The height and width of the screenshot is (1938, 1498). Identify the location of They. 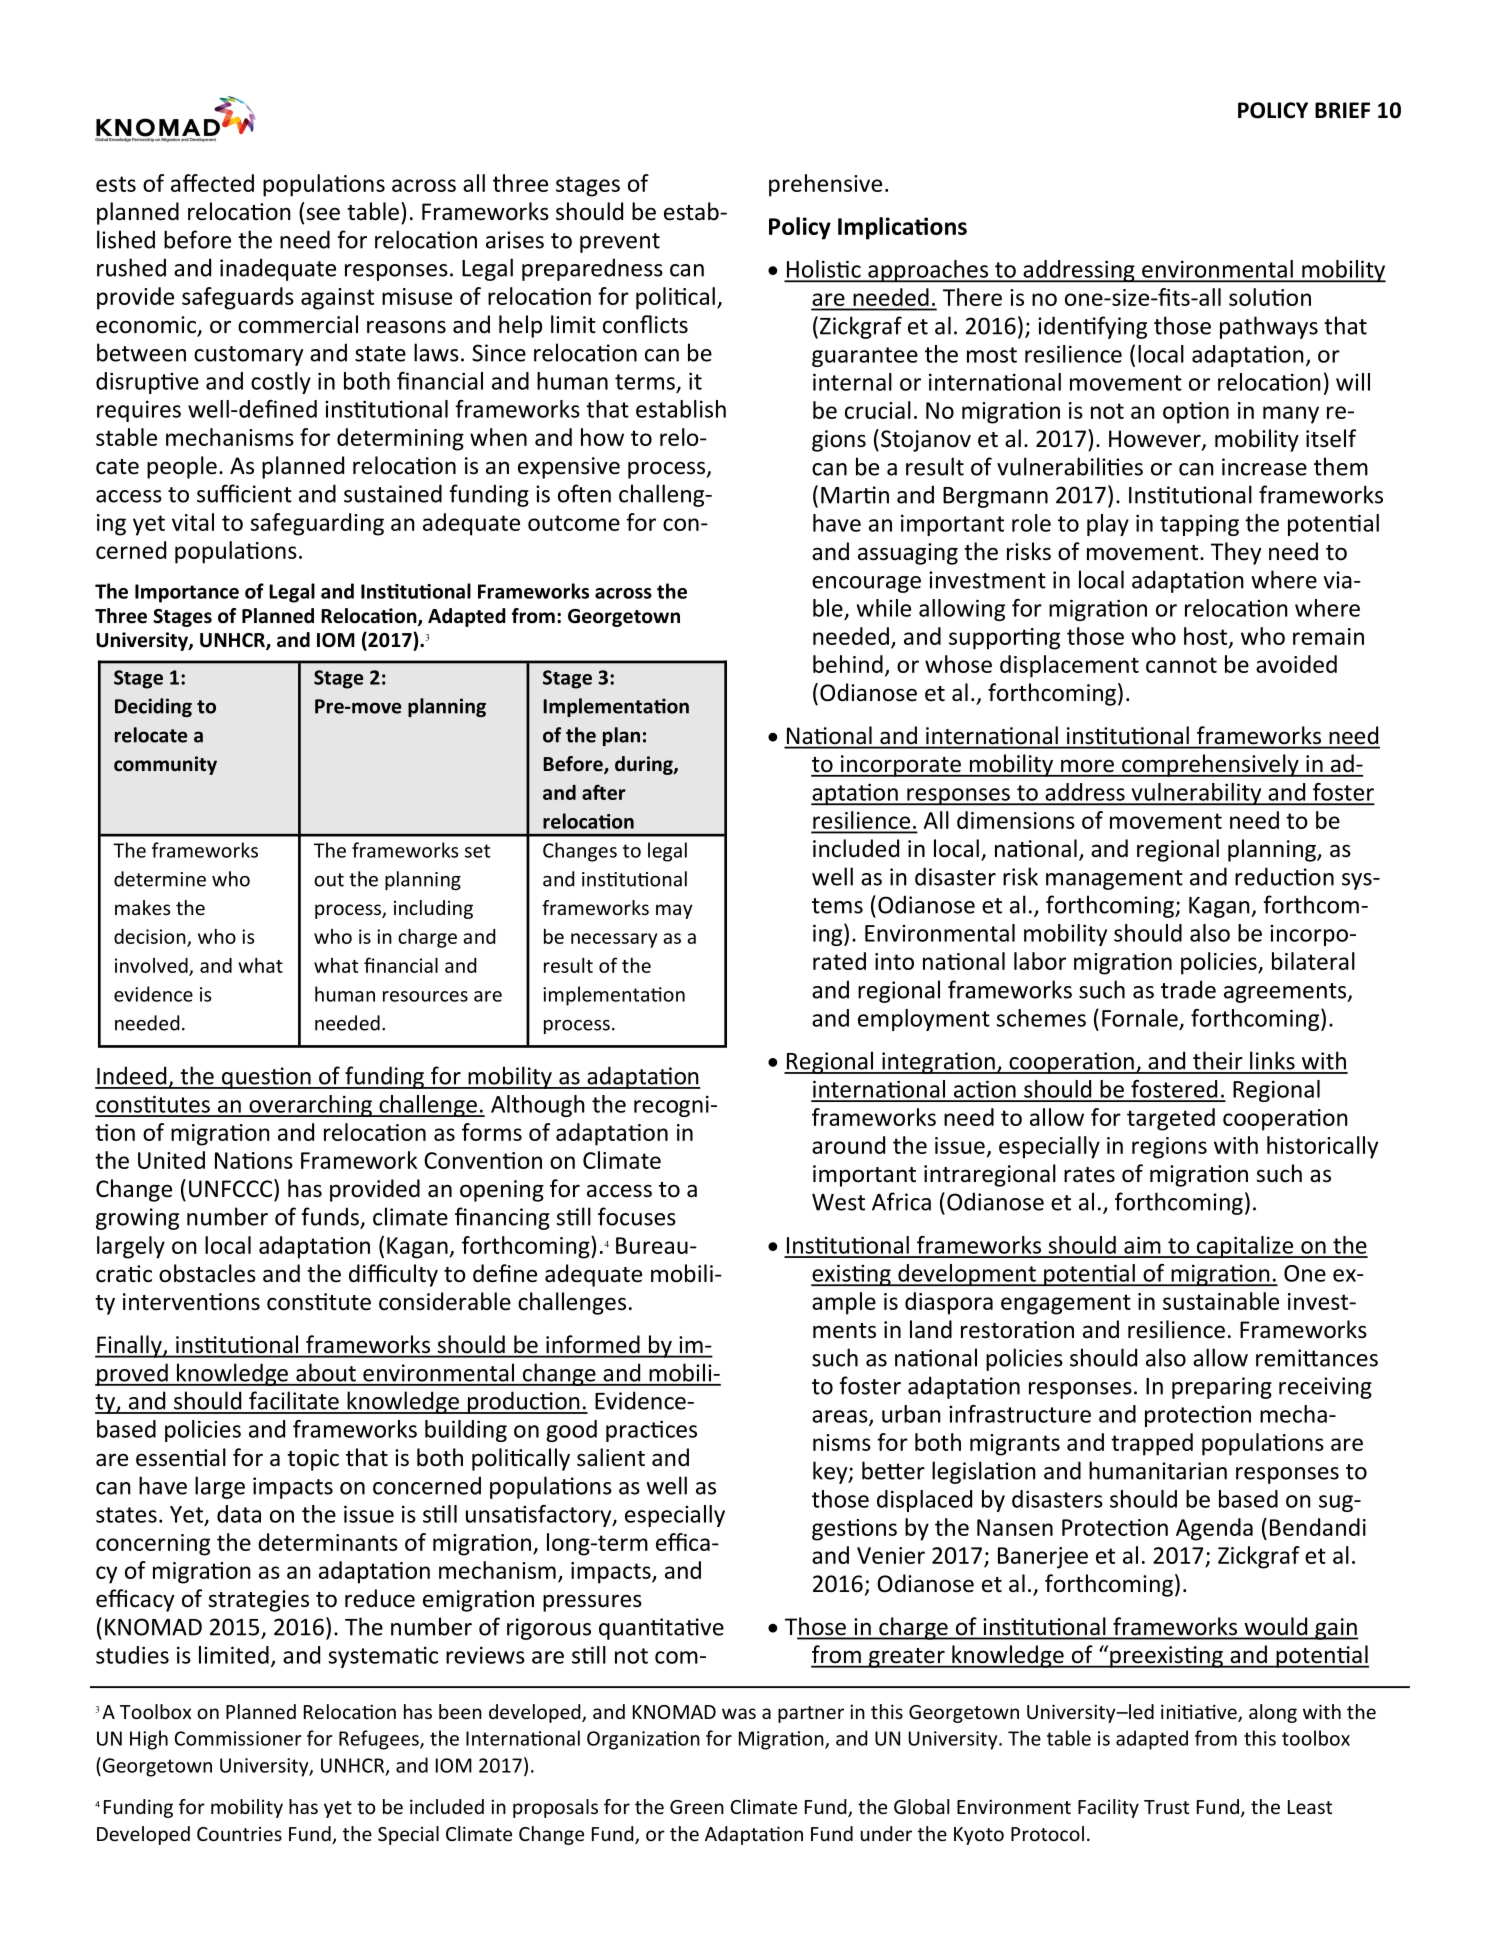
(1236, 553).
